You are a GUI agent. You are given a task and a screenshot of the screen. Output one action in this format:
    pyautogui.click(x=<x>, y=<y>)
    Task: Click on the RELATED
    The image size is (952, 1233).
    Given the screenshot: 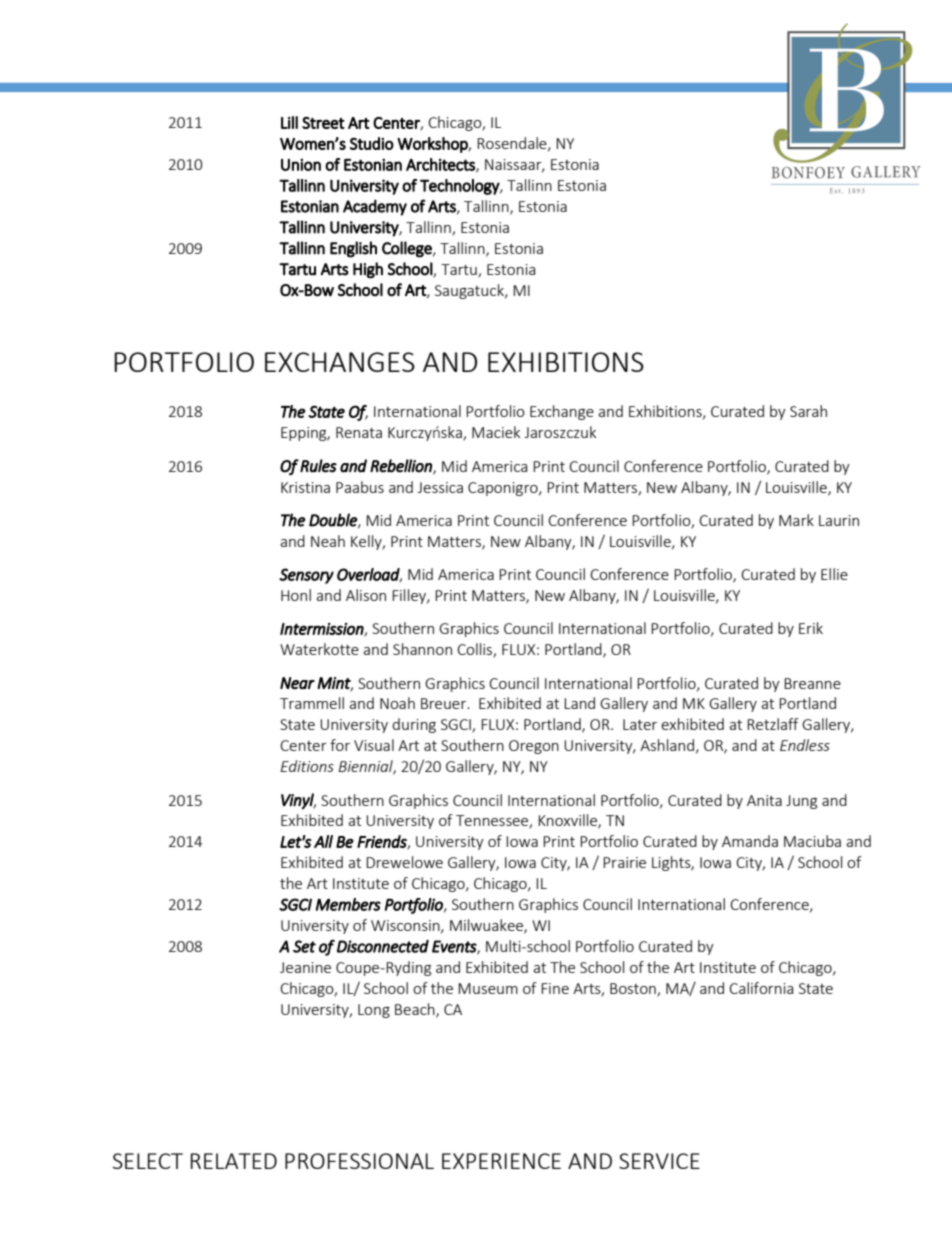 What is the action you would take?
    pyautogui.click(x=234, y=1161)
